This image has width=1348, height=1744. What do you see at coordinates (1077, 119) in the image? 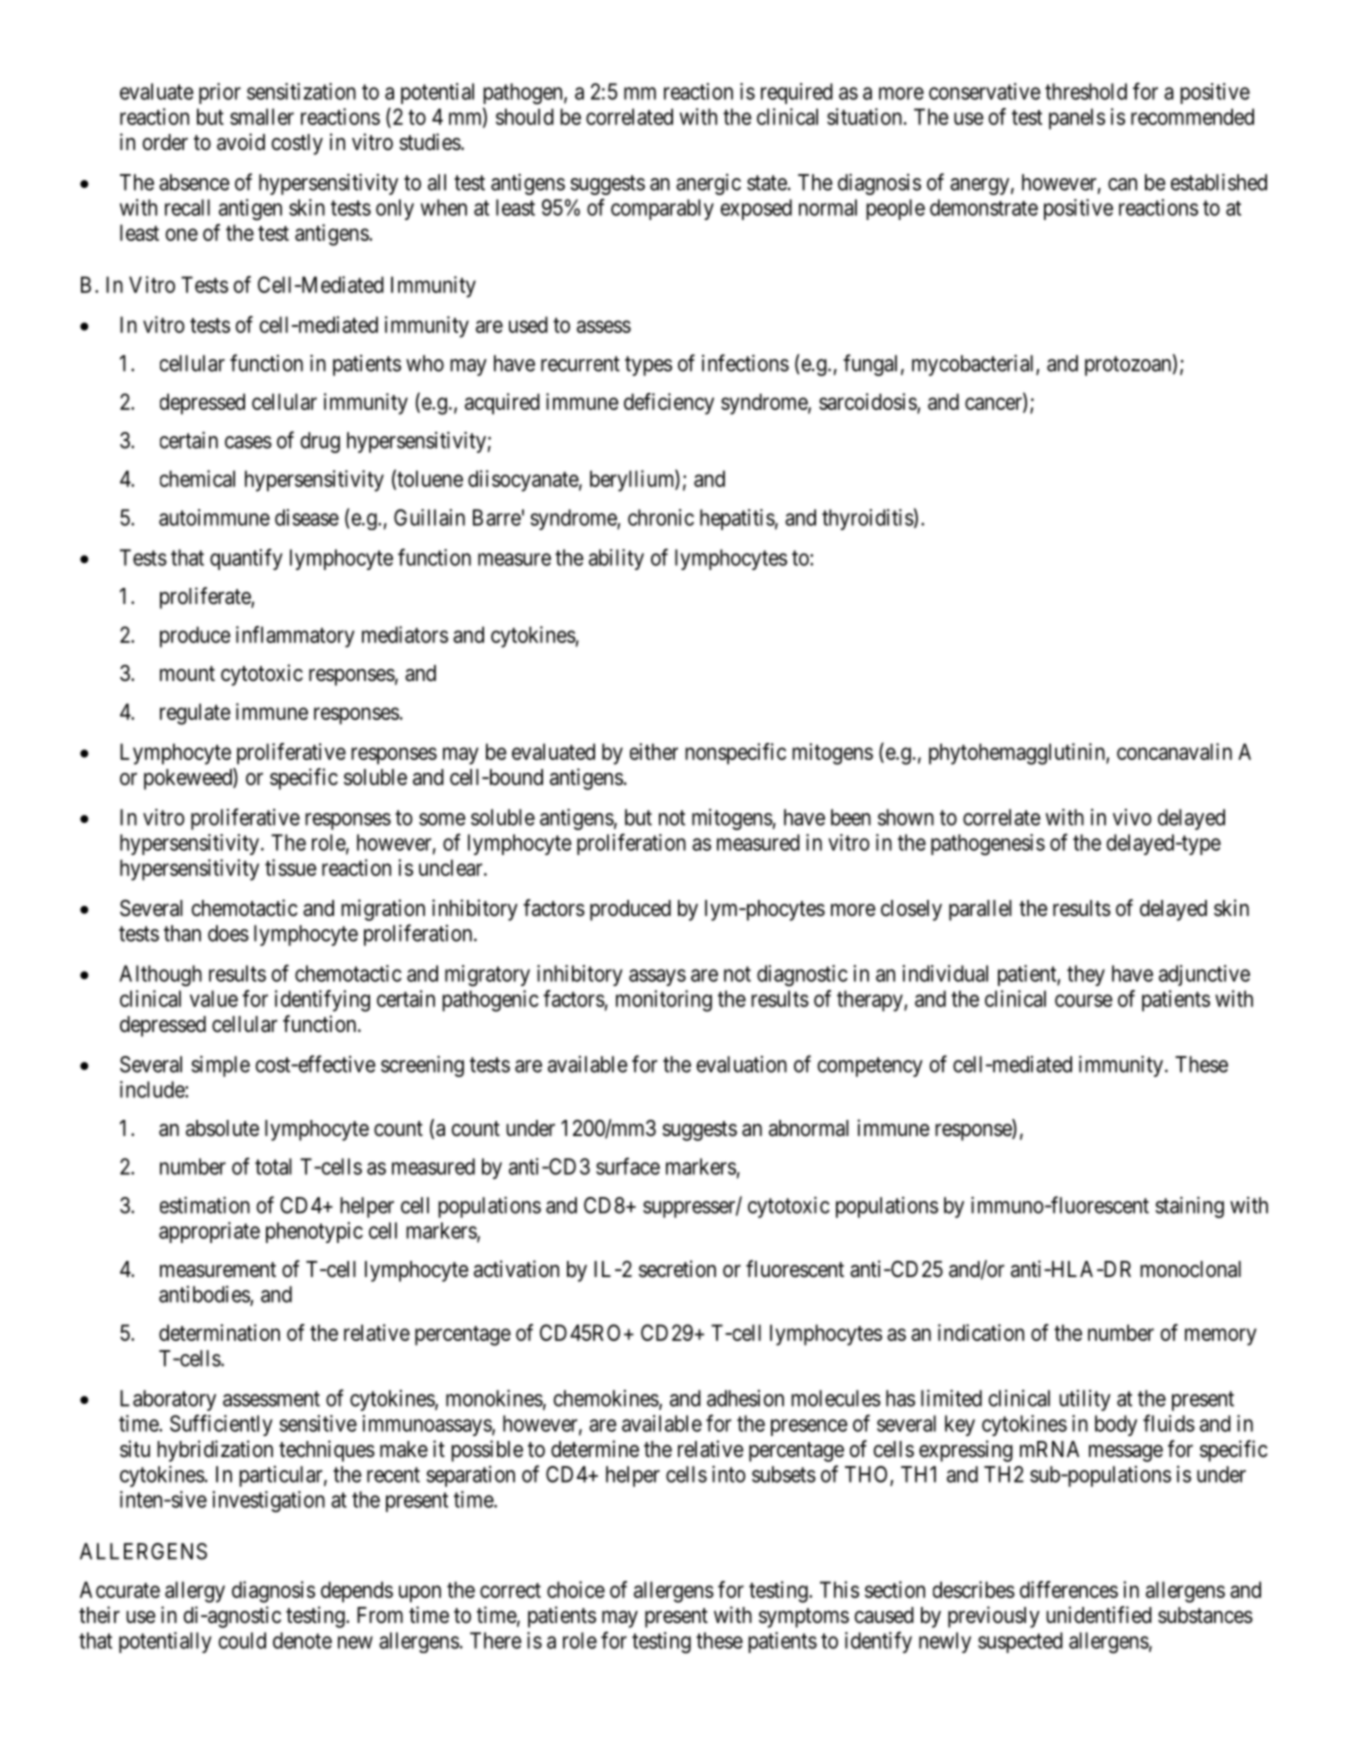
I see `panels` at bounding box center [1077, 119].
